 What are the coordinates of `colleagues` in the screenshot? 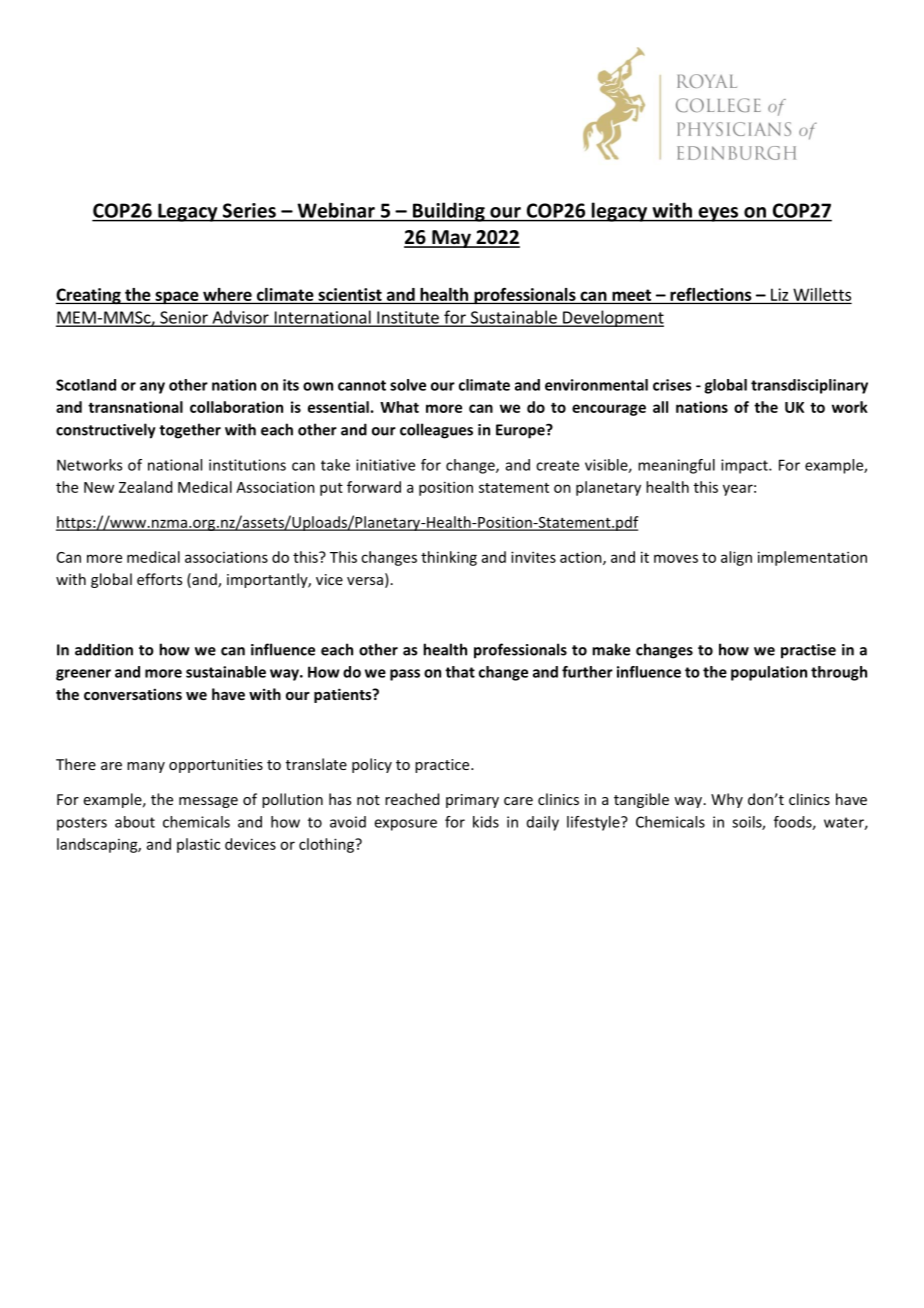 It's located at (436, 431).
